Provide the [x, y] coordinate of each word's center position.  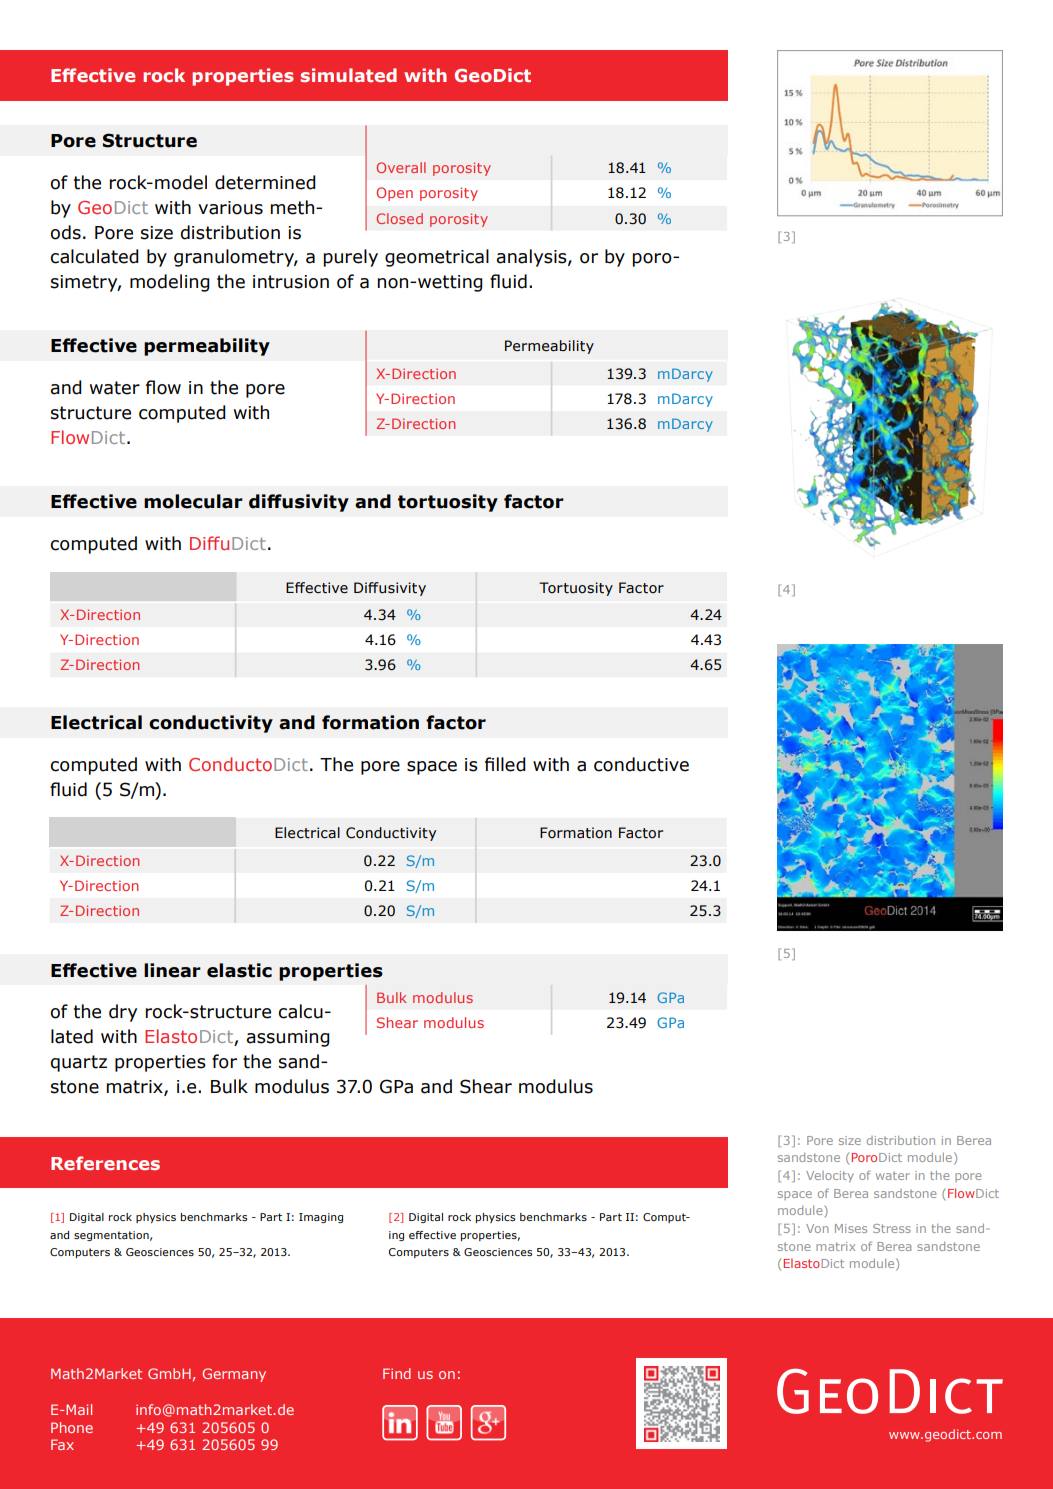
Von [817, 1228]
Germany [234, 1375]
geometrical [437, 258]
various [230, 208]
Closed [399, 218]
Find [397, 1373]
